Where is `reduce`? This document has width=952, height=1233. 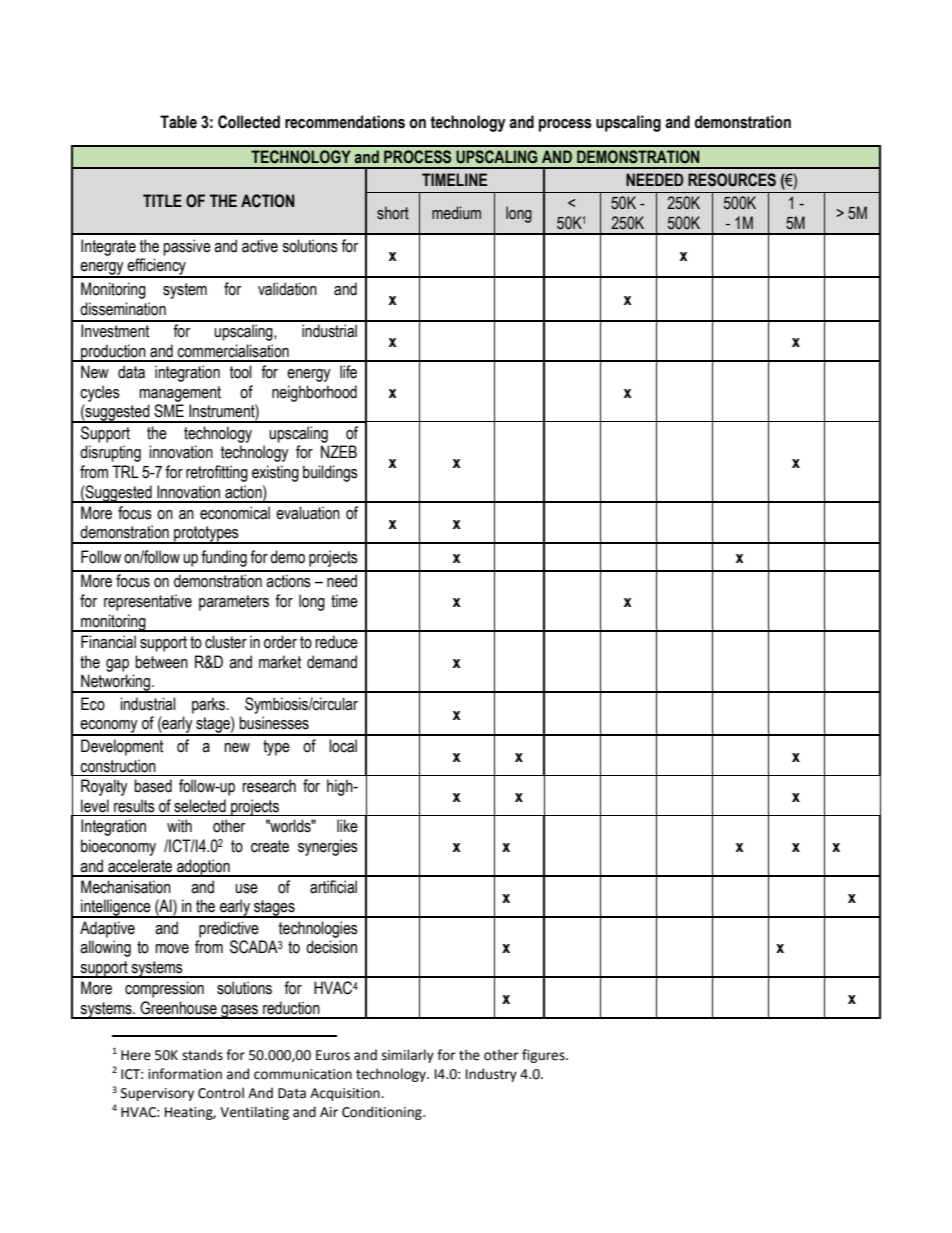 reduce is located at coordinates (336, 642).
